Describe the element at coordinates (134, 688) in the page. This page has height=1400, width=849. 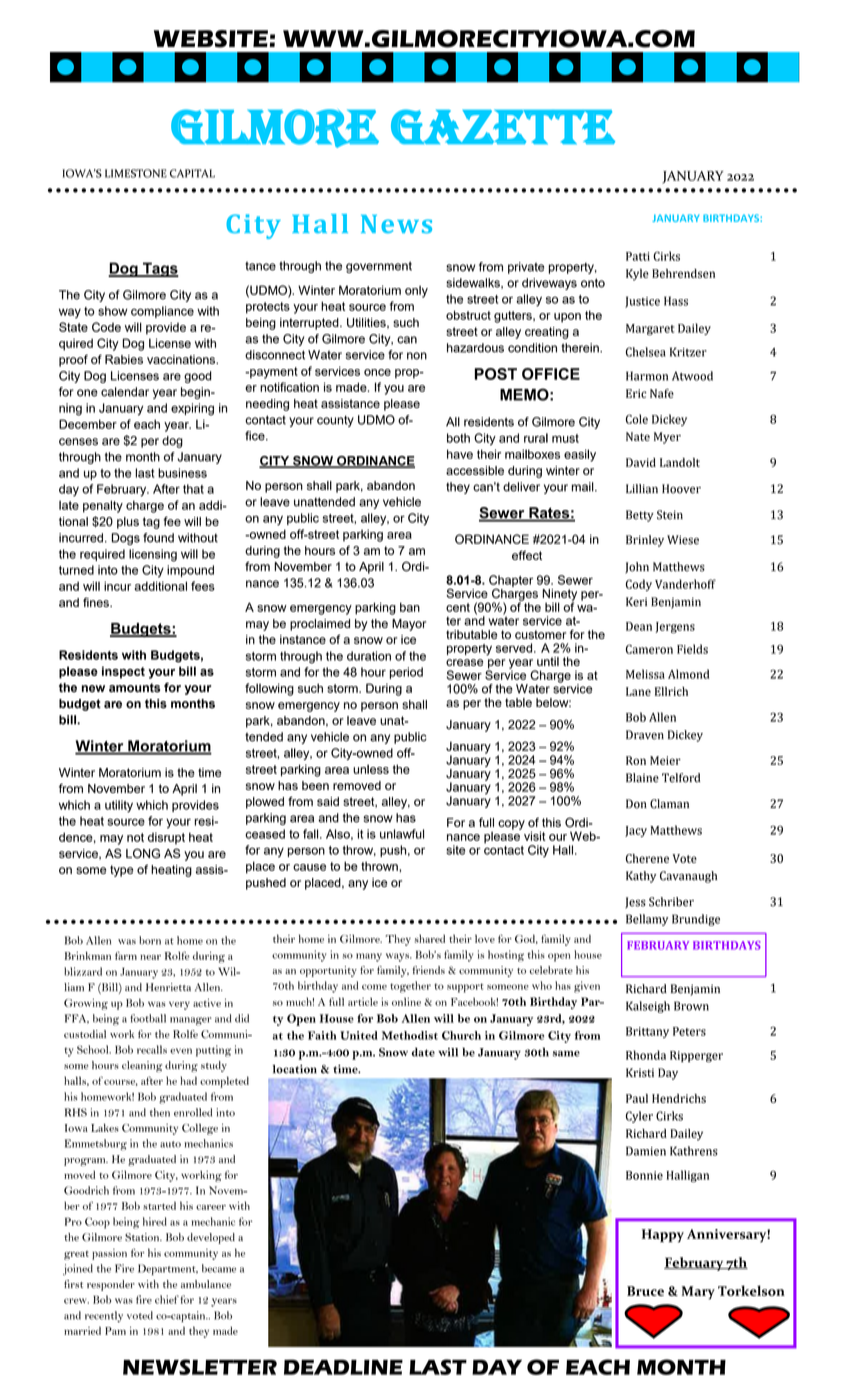
I see `amounts` at that location.
